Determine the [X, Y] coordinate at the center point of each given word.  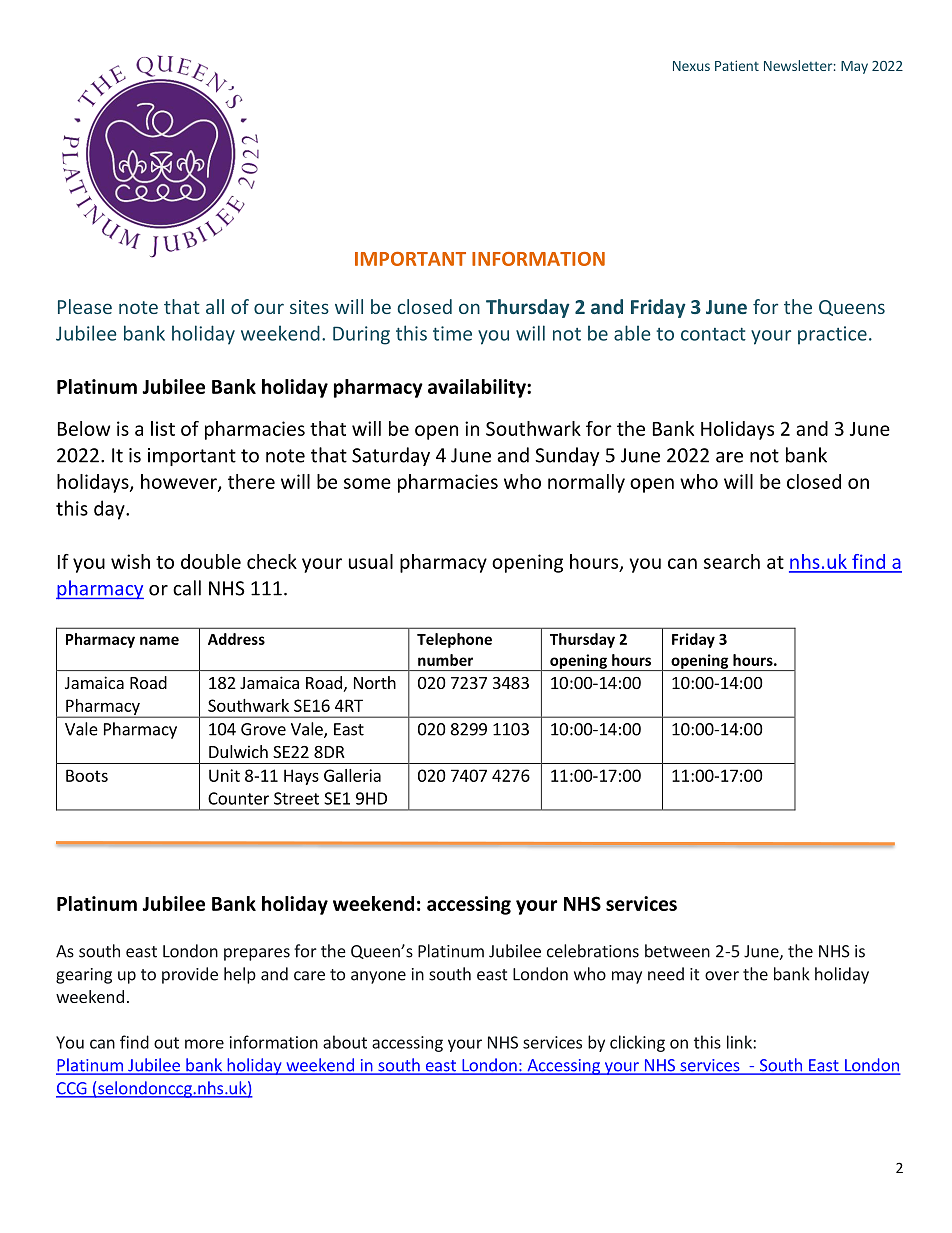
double [211, 561]
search [732, 561]
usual [371, 561]
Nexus [691, 66]
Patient [737, 65]
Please [85, 306]
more [204, 1044]
